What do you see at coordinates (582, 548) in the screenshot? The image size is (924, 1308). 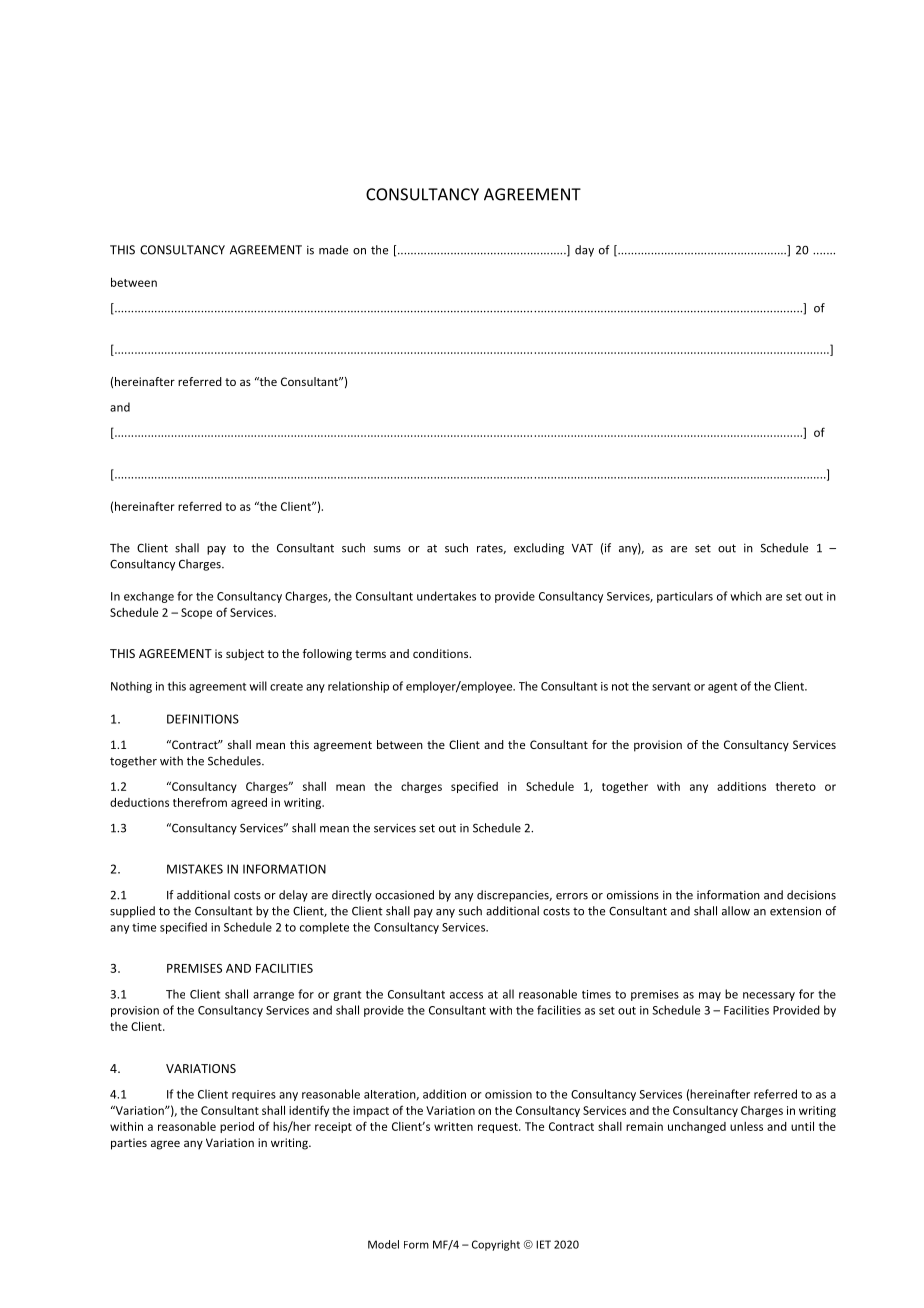 I see `VAT` at bounding box center [582, 548].
